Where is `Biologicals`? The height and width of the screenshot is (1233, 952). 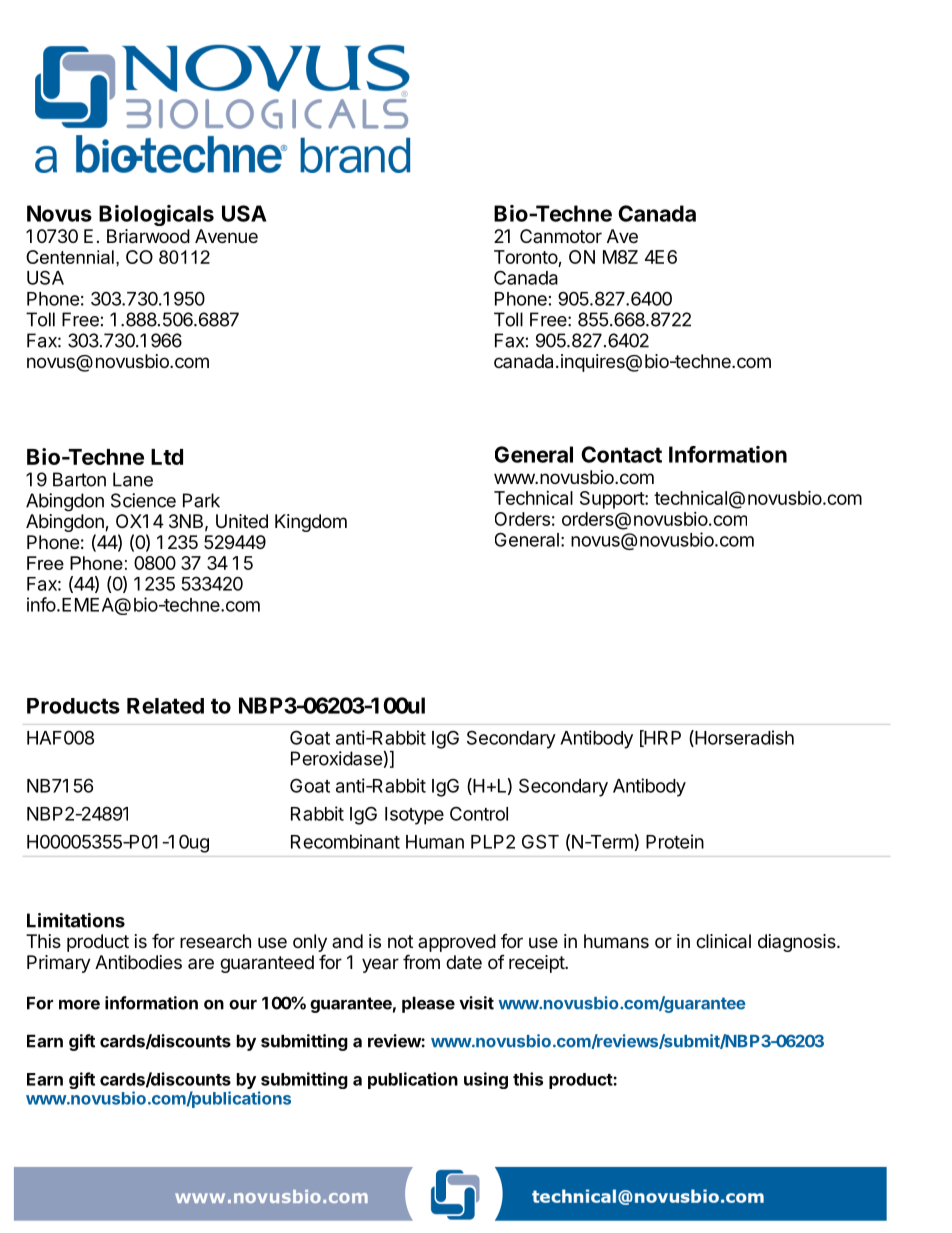 Biologicals is located at coordinates (156, 215).
